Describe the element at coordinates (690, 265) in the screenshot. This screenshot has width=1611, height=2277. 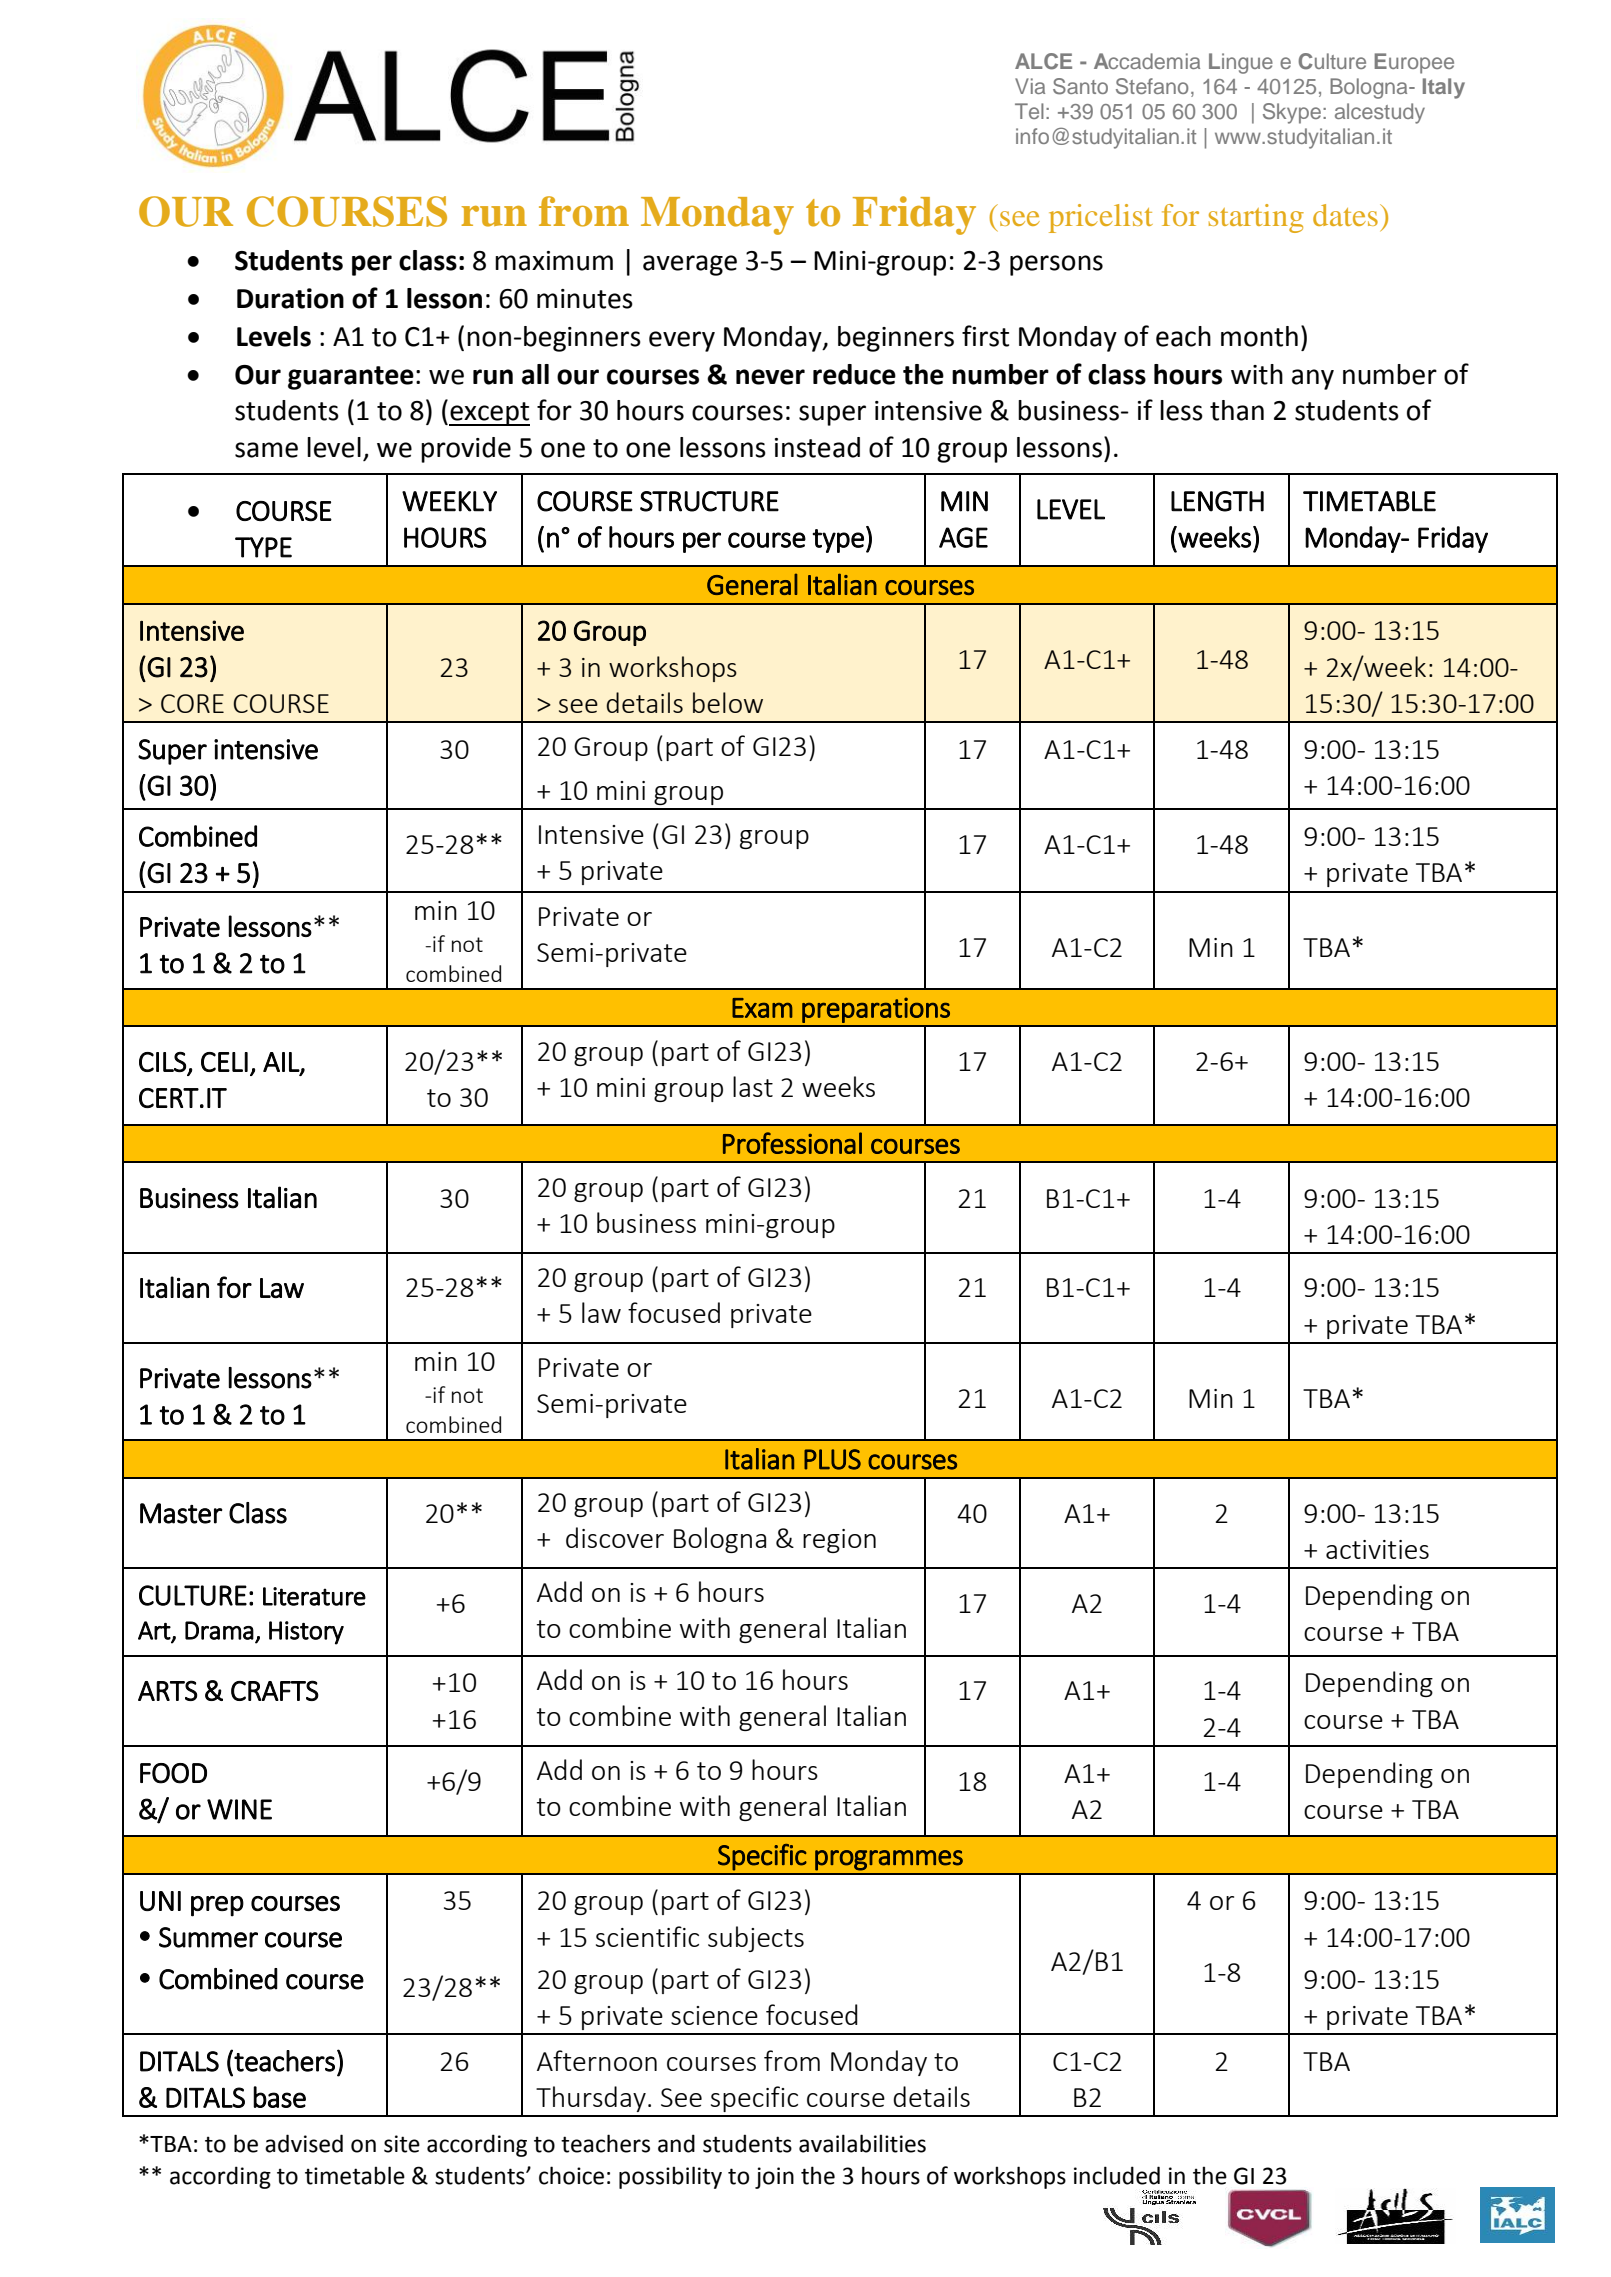
I see `average` at that location.
